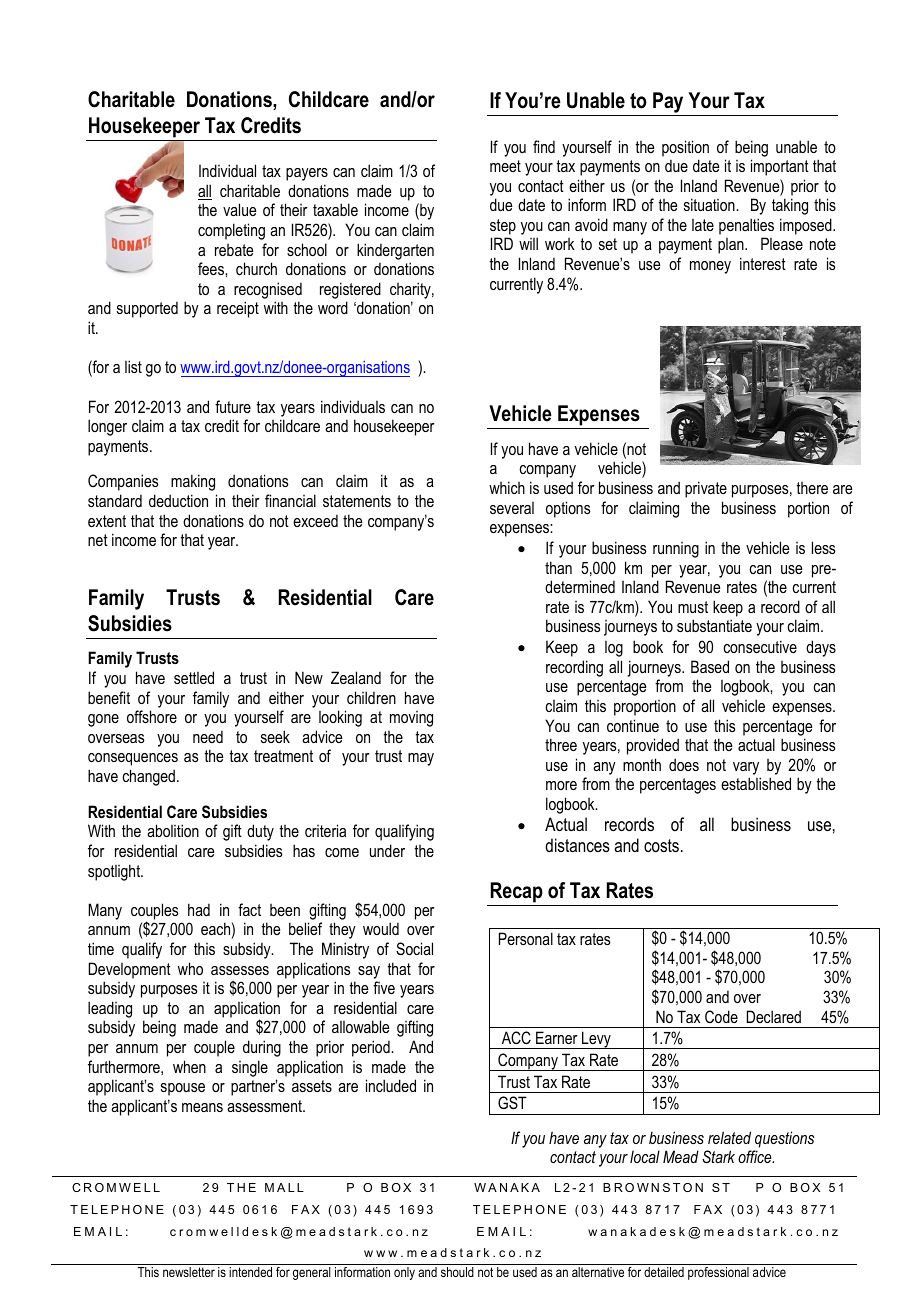 Image resolution: width=924 pixels, height=1308 pixels. Describe the element at coordinates (505, 166) in the page. I see `meet` at that location.
